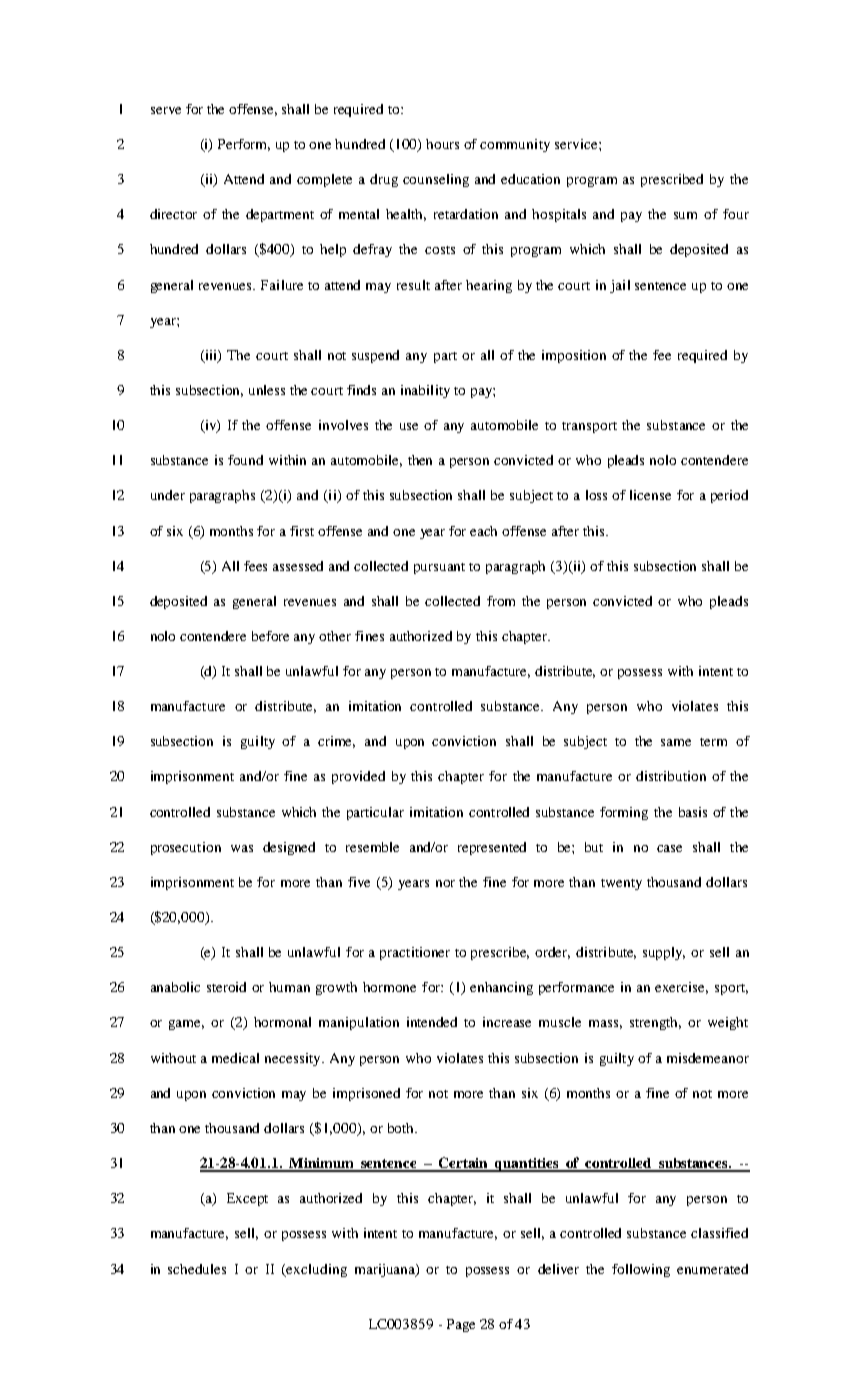  What do you see at coordinates (685, 215) in the document?
I see `sum` at bounding box center [685, 215].
